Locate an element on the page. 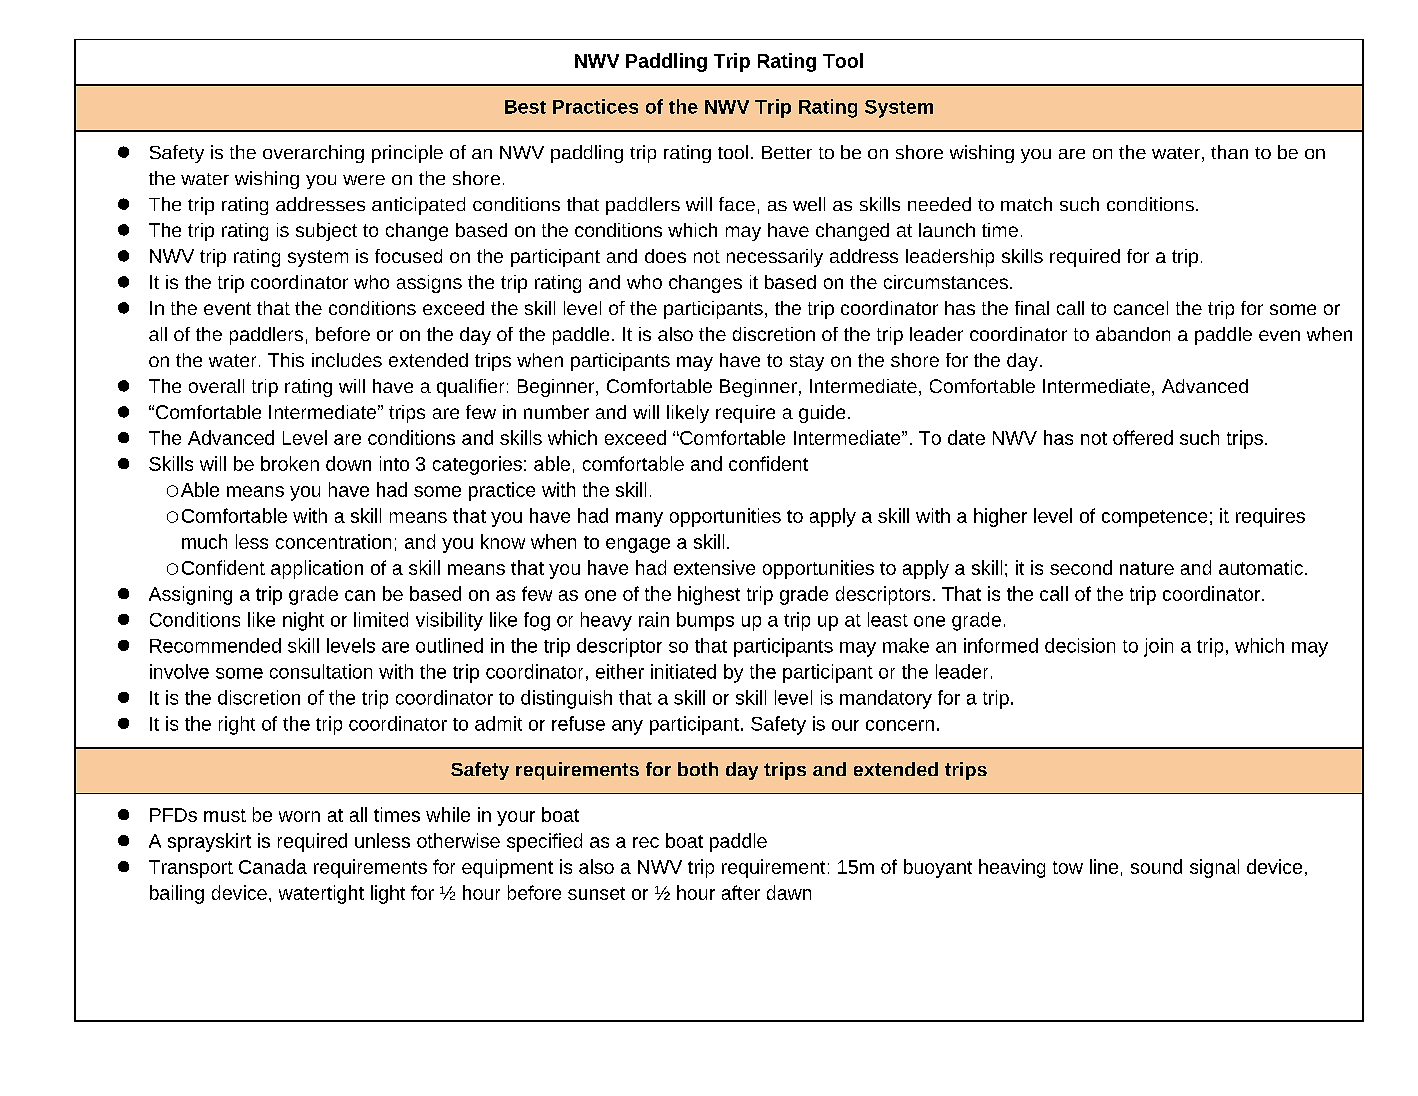 This image has width=1418, height=1096. overarching is located at coordinates (313, 154).
